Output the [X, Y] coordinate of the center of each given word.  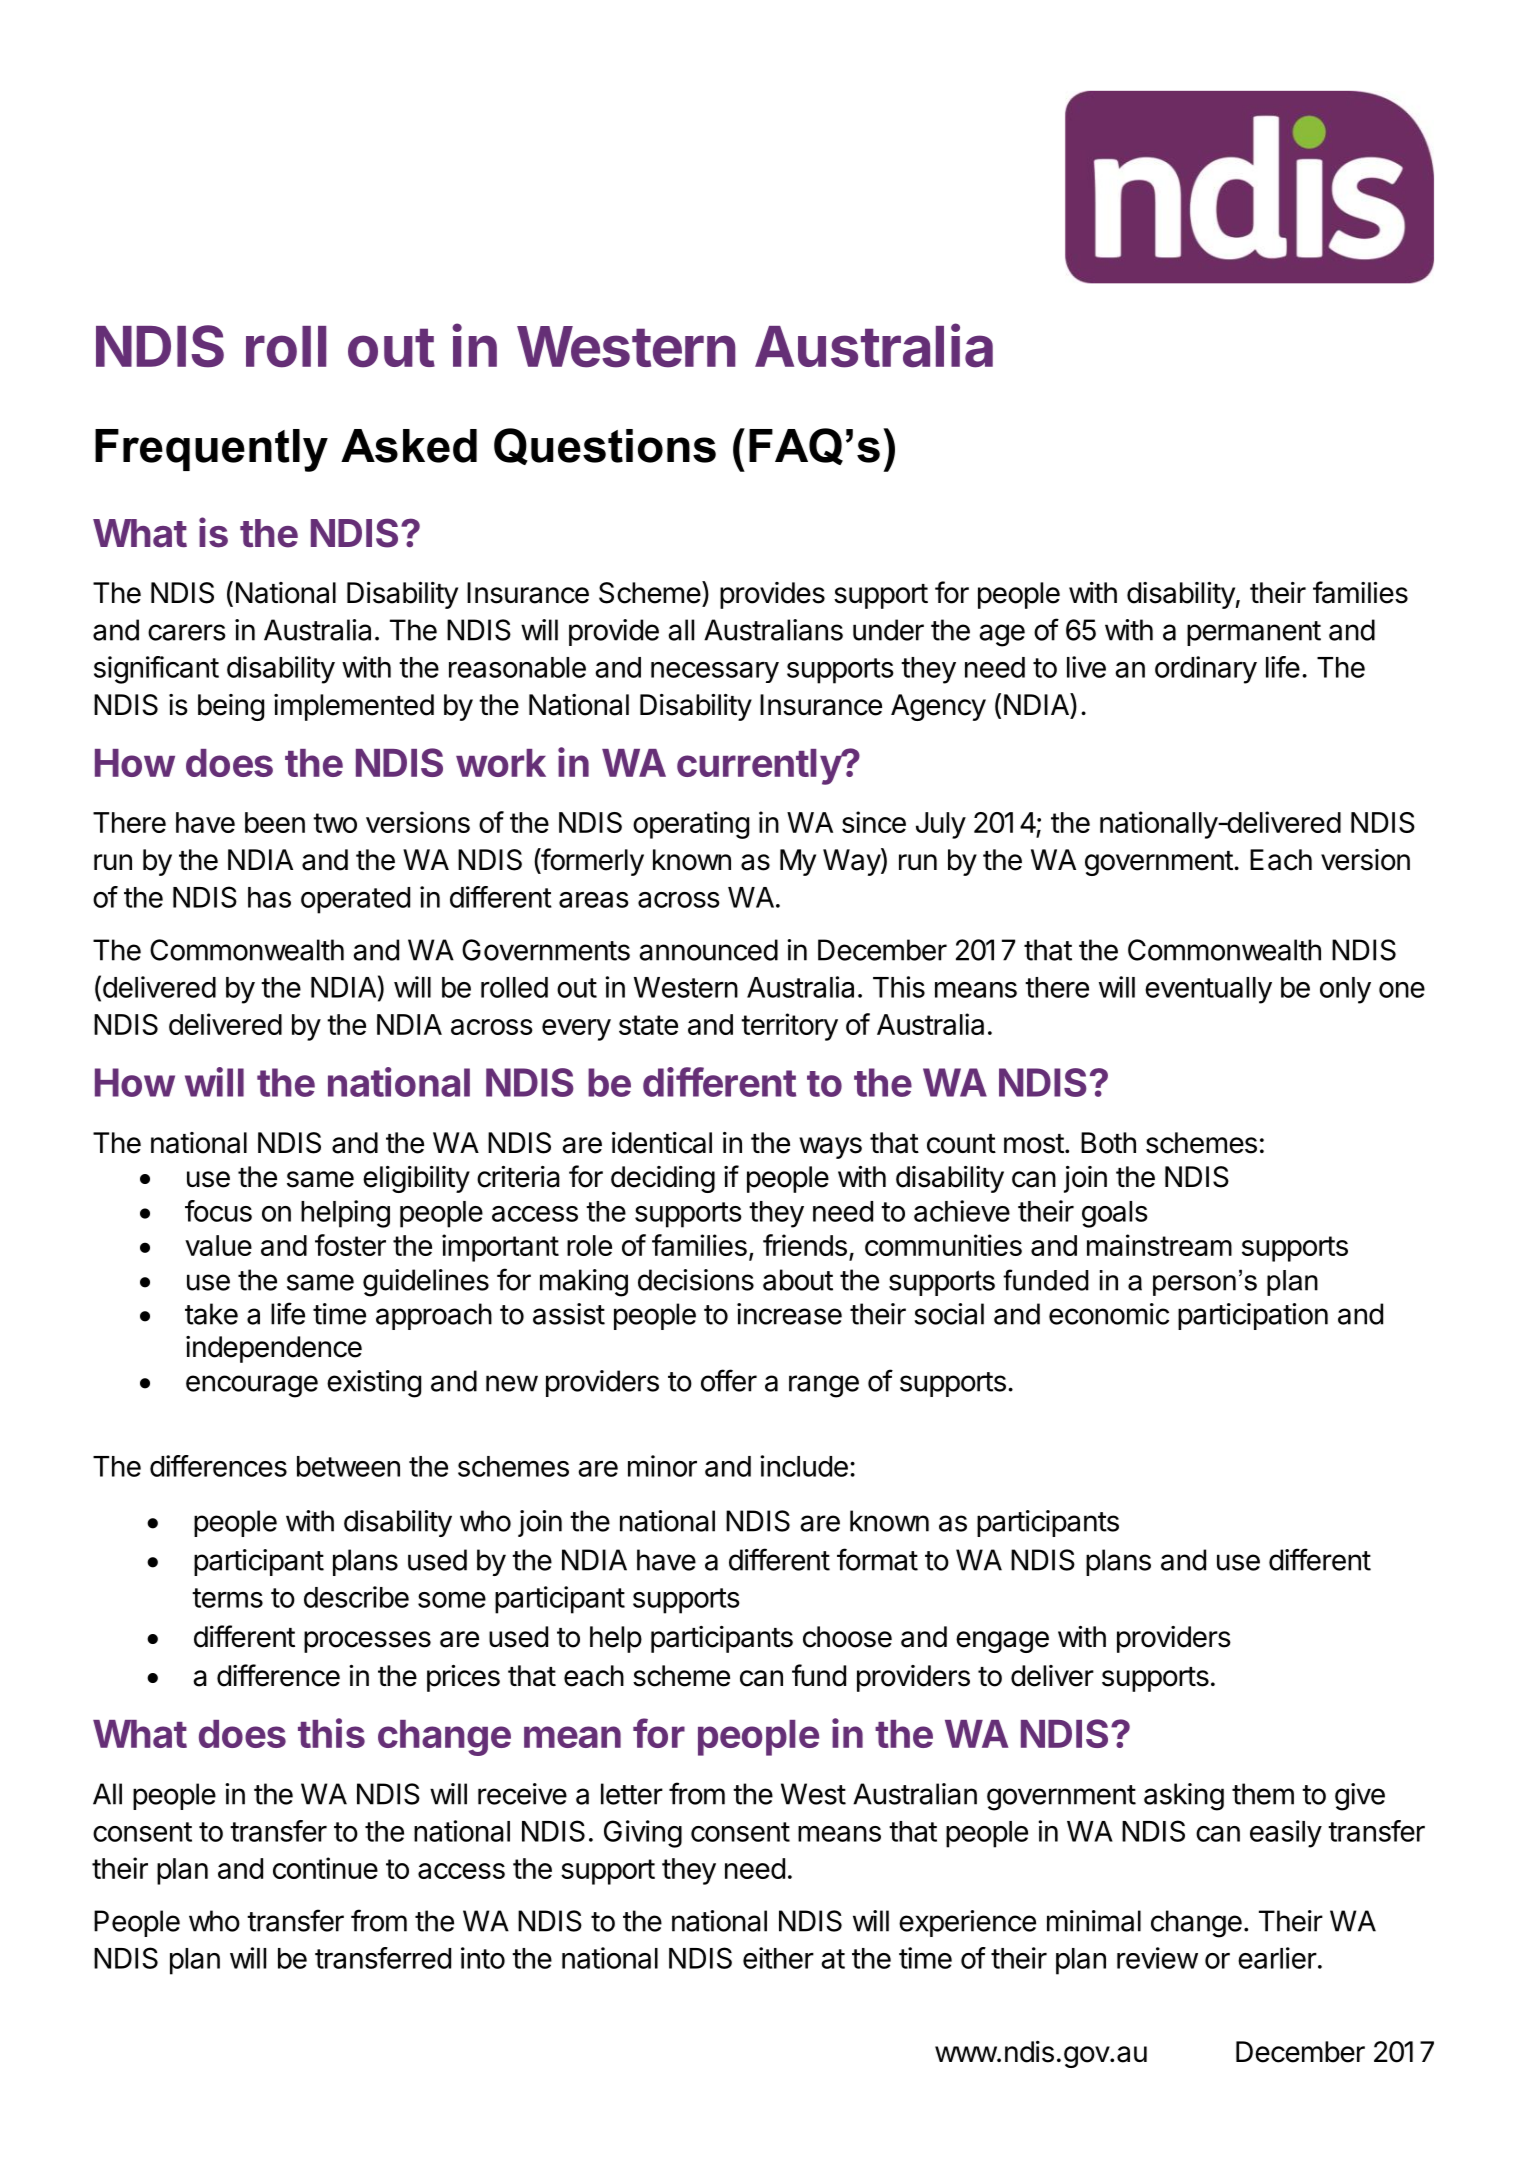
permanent [1254, 633]
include [804, 1466]
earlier [1277, 1958]
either [778, 1958]
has [269, 897]
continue [325, 1868]
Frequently [211, 450]
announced [708, 950]
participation [1253, 1316]
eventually [1208, 990]
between [348, 1466]
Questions [605, 446]
